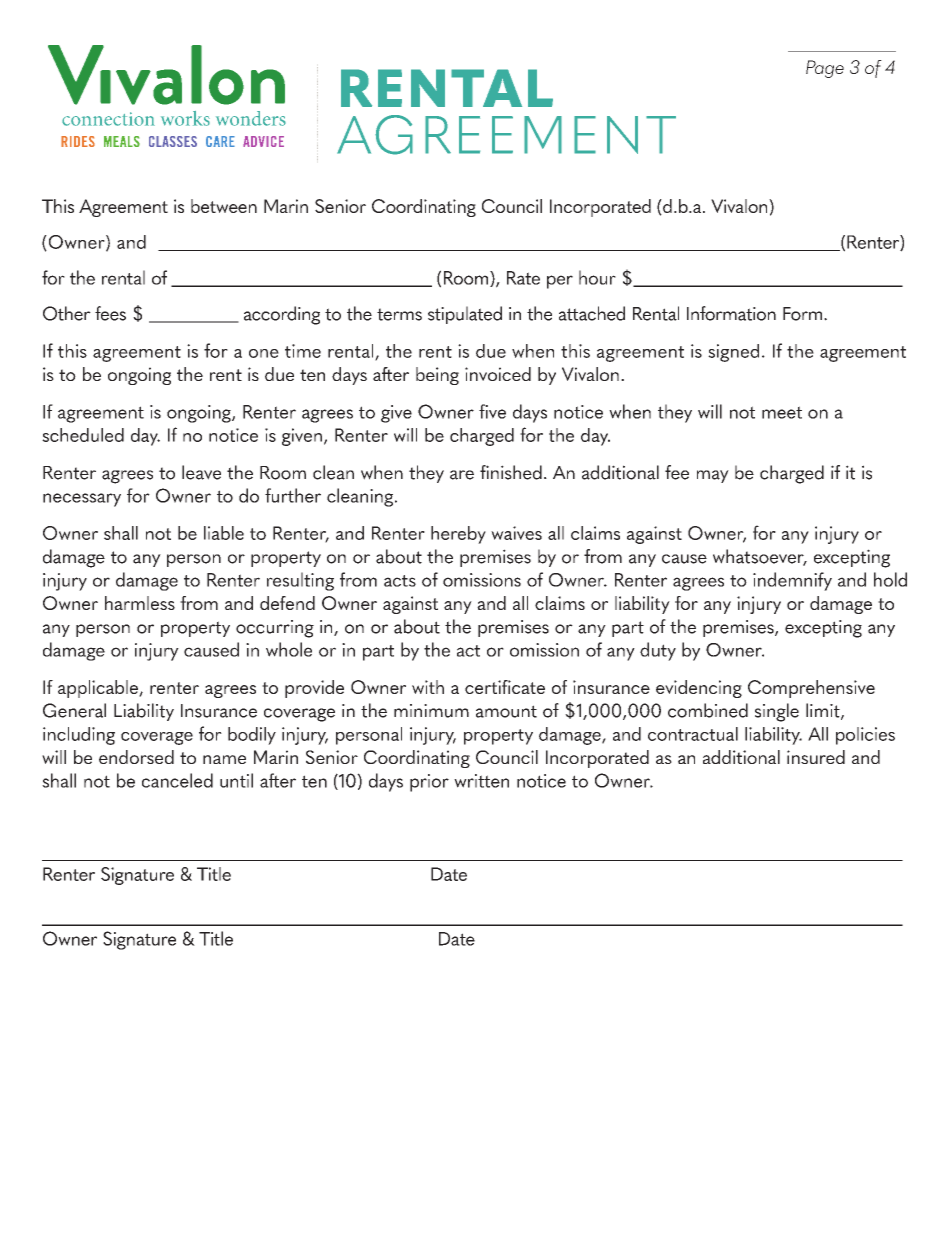 This screenshot has width=952, height=1233. I want to click on scheduled, so click(83, 435).
